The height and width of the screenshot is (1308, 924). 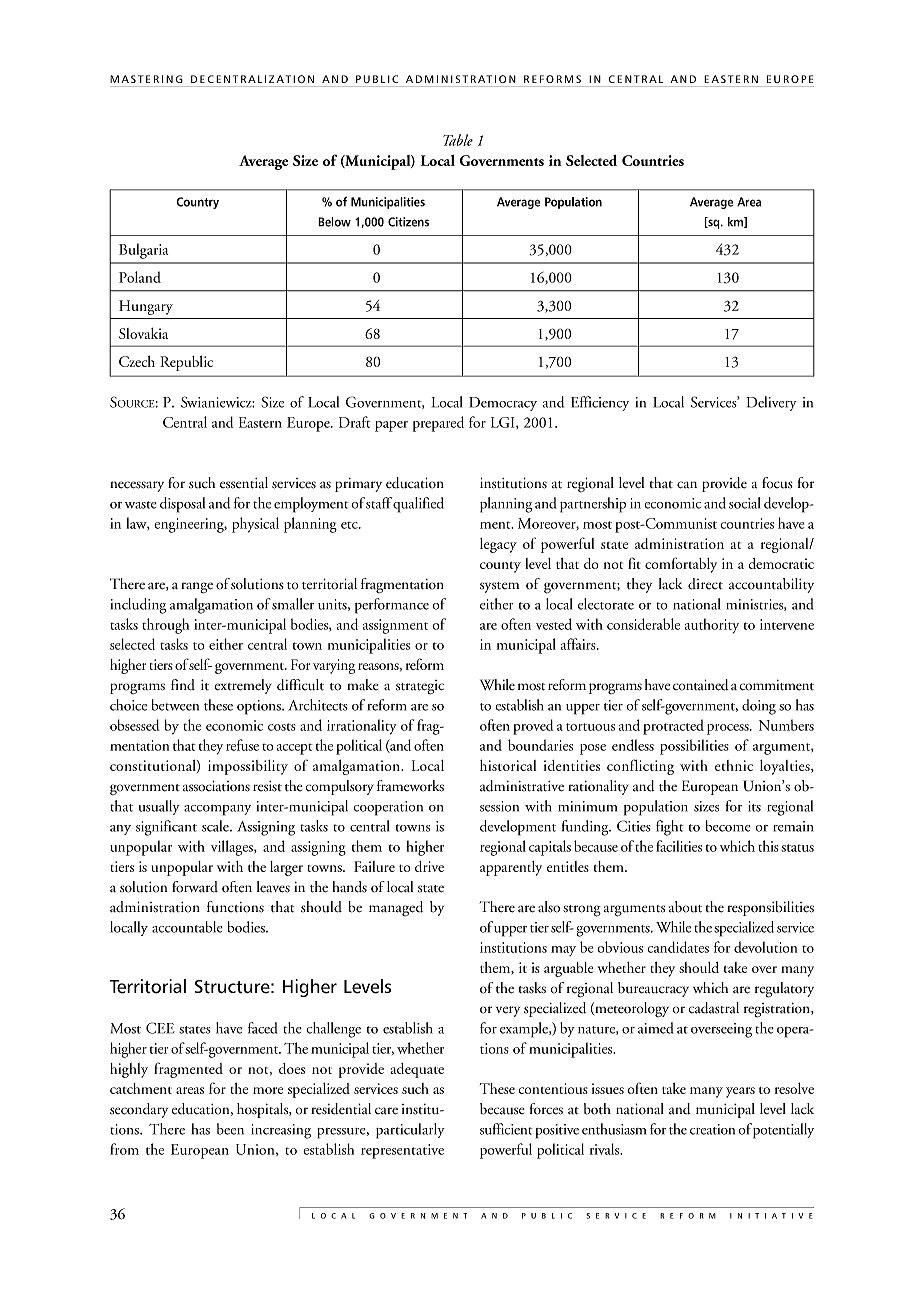 What do you see at coordinates (197, 588) in the screenshot?
I see `range` at bounding box center [197, 588].
